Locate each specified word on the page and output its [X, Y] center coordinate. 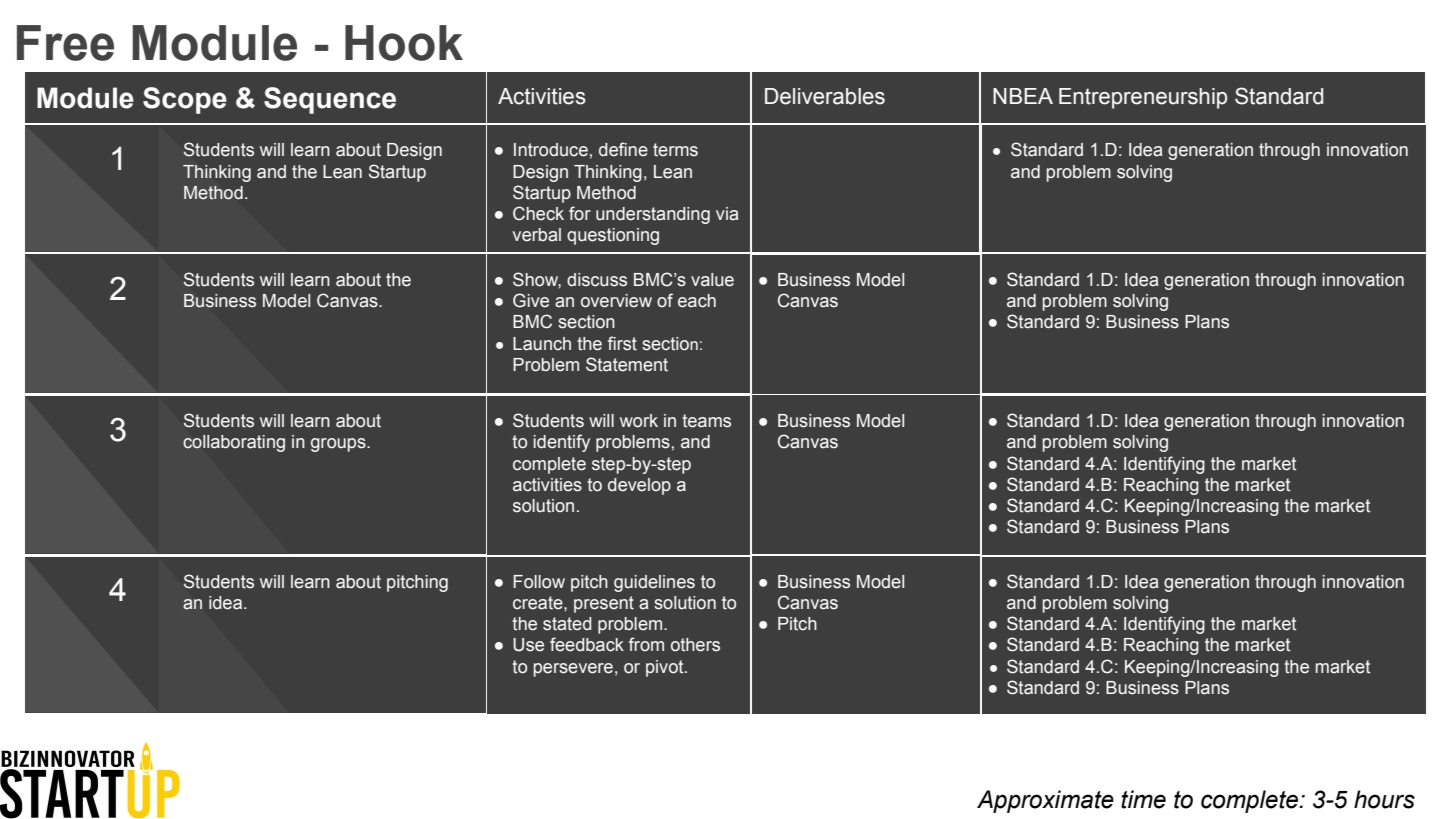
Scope [185, 100]
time [1143, 799]
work [639, 421]
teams [706, 421]
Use [528, 645]
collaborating [234, 443]
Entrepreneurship [1143, 98]
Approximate [1045, 801]
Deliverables [825, 96]
